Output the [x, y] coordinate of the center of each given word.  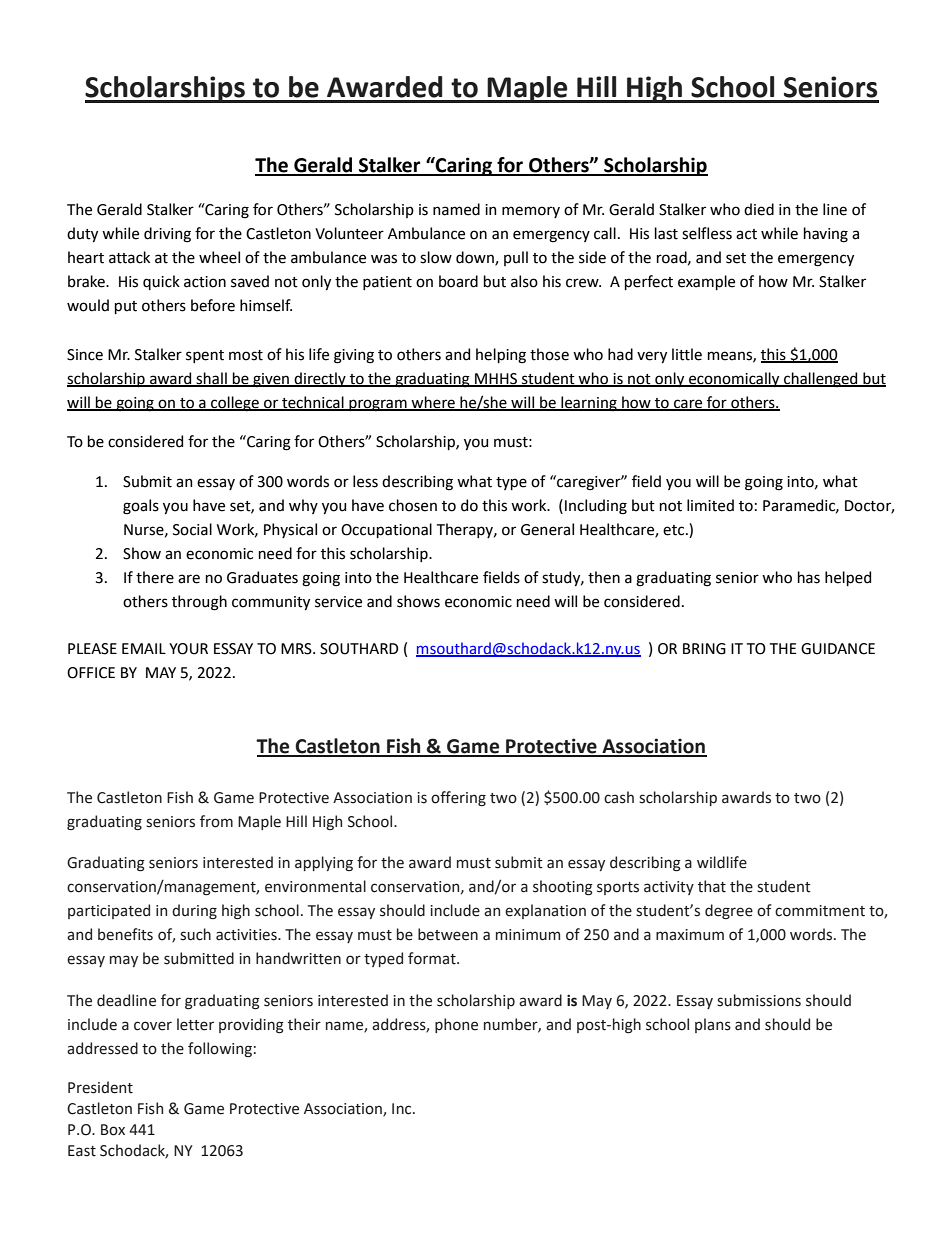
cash [619, 797]
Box [113, 1130]
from [216, 821]
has [809, 577]
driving [167, 235]
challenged [821, 380]
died [759, 209]
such [195, 934]
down [476, 258]
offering [458, 798]
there [155, 577]
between [448, 934]
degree [729, 911]
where [433, 403]
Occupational [386, 530]
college [235, 404]
